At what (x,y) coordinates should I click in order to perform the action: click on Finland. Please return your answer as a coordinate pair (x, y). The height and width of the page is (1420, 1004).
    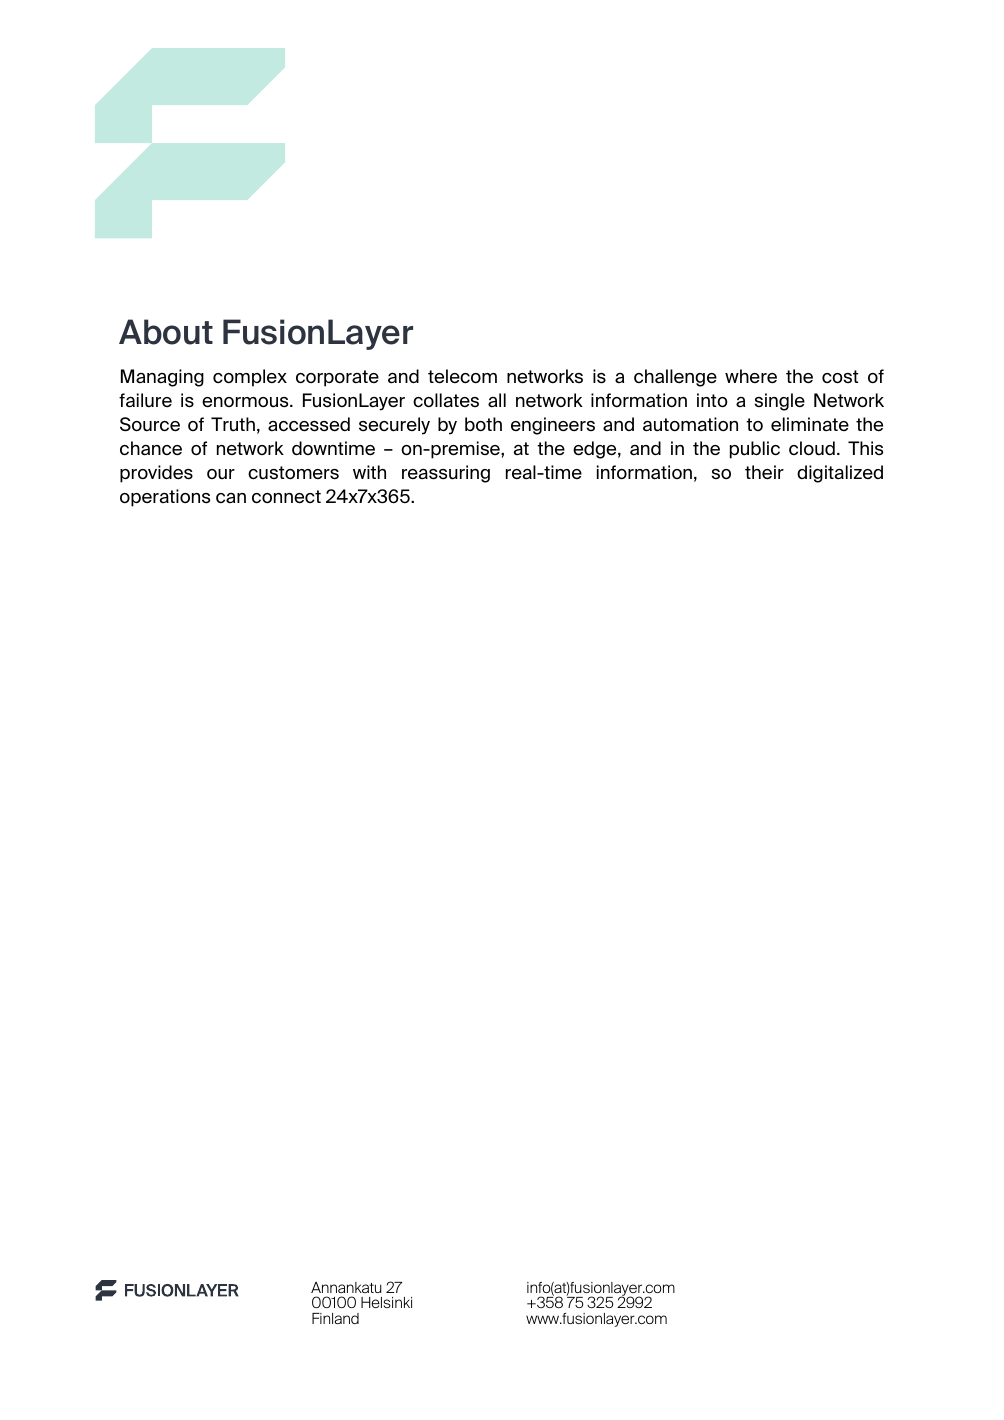
    Looking at the image, I should click on (335, 1318).
